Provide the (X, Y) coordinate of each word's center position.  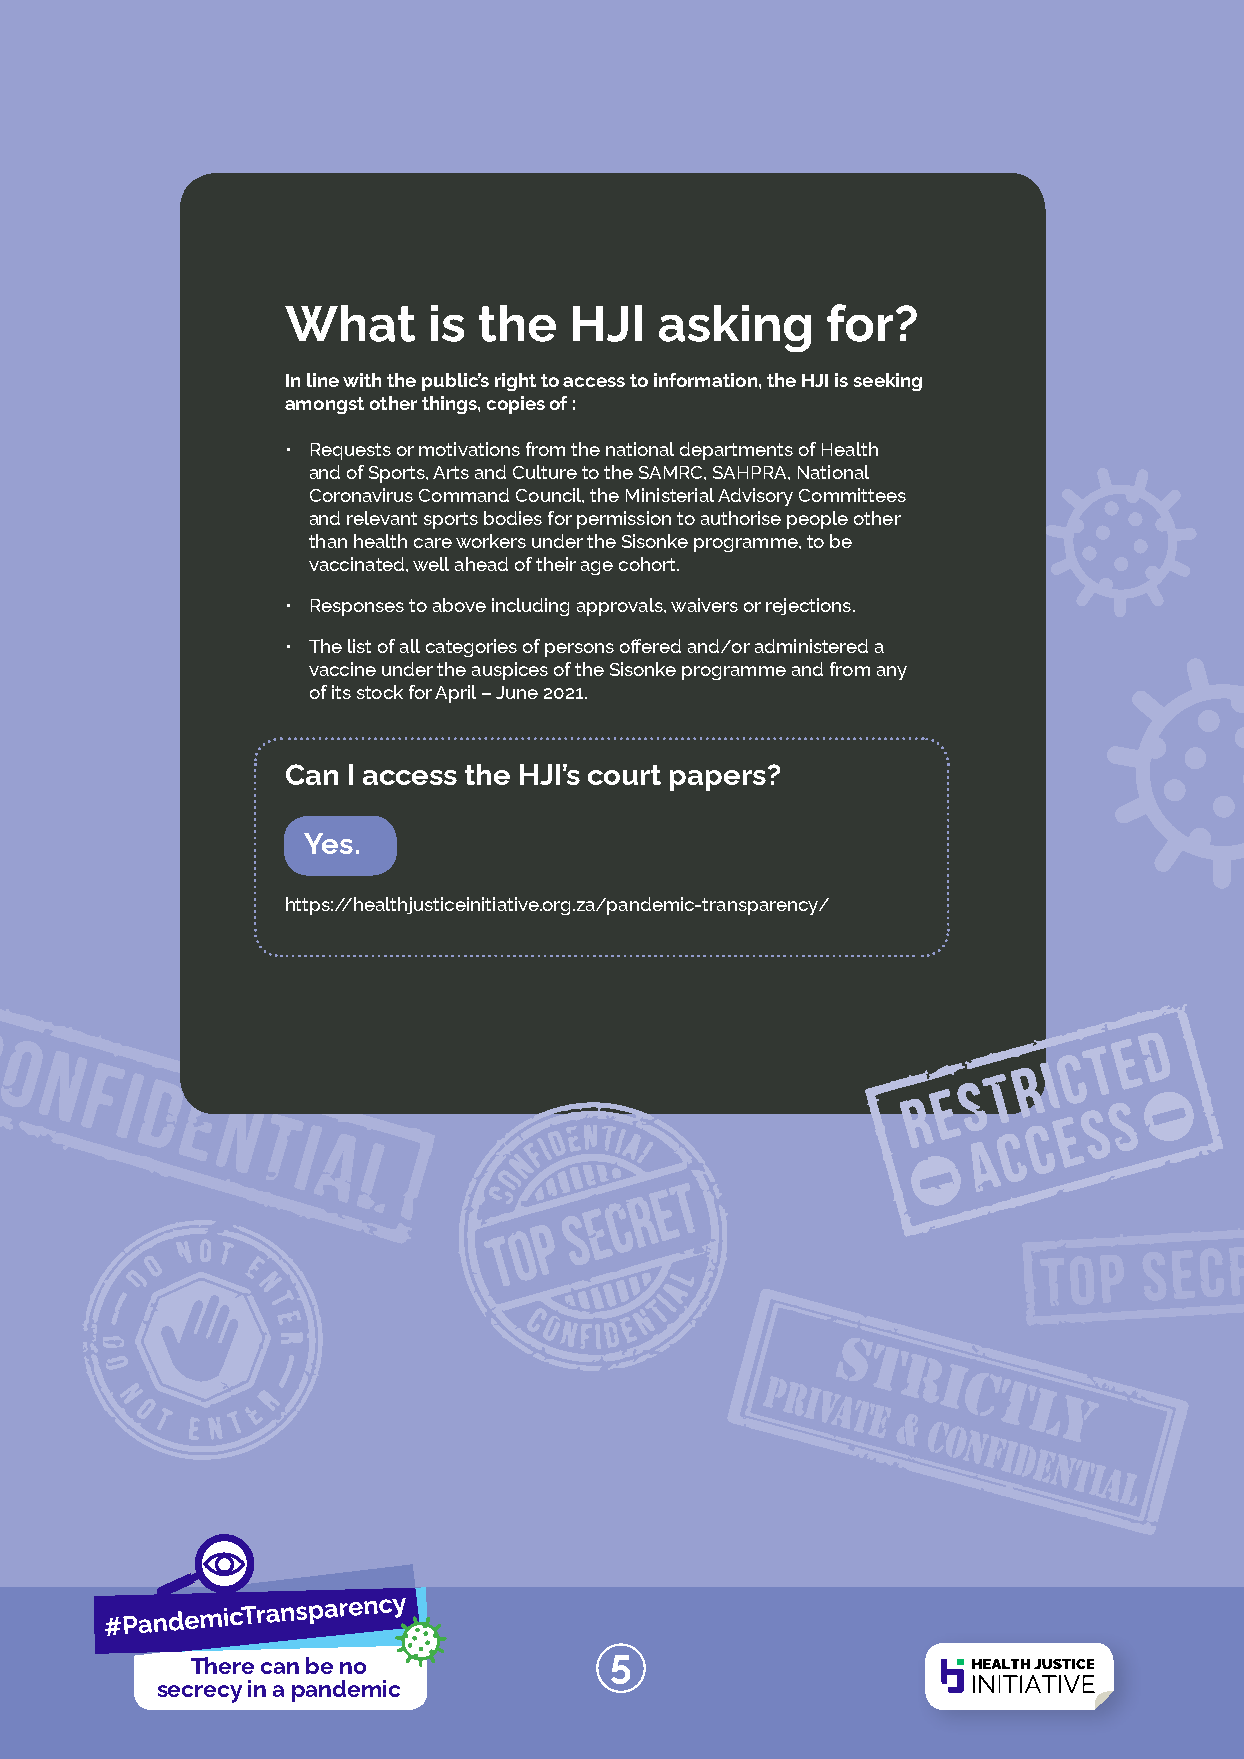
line (323, 380)
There (222, 1665)
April (455, 694)
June (517, 692)
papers (718, 780)
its (341, 692)
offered (650, 646)
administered (811, 646)
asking (735, 328)
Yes (328, 843)
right (515, 382)
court (624, 775)
